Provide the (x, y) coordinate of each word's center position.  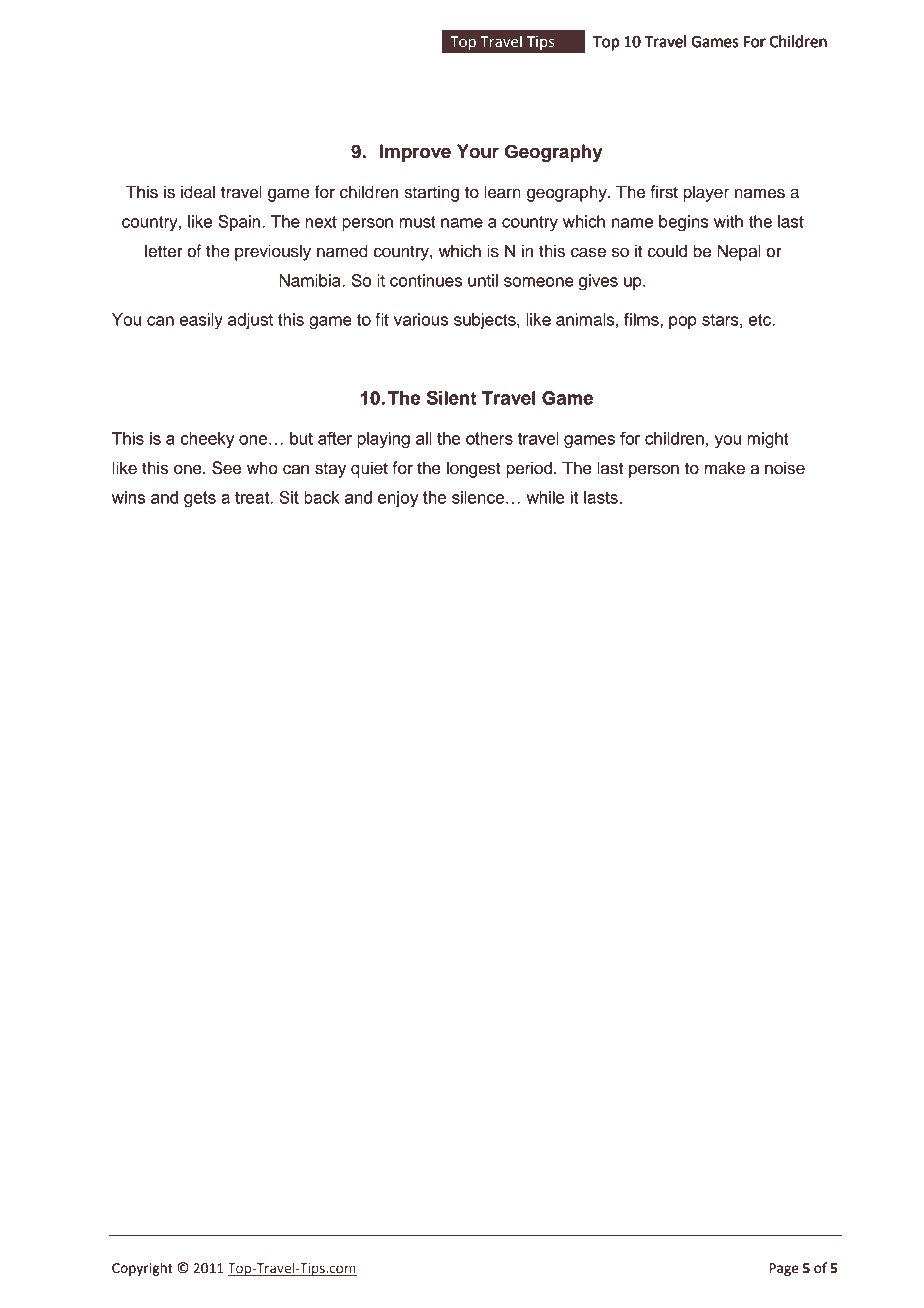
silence (478, 497)
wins (128, 497)
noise (785, 468)
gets (200, 499)
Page (784, 1269)
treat (253, 497)
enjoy (398, 499)
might (767, 440)
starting (431, 193)
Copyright (142, 1269)
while (545, 497)
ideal (198, 192)
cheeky (207, 440)
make (724, 468)
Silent (452, 397)
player (706, 193)
